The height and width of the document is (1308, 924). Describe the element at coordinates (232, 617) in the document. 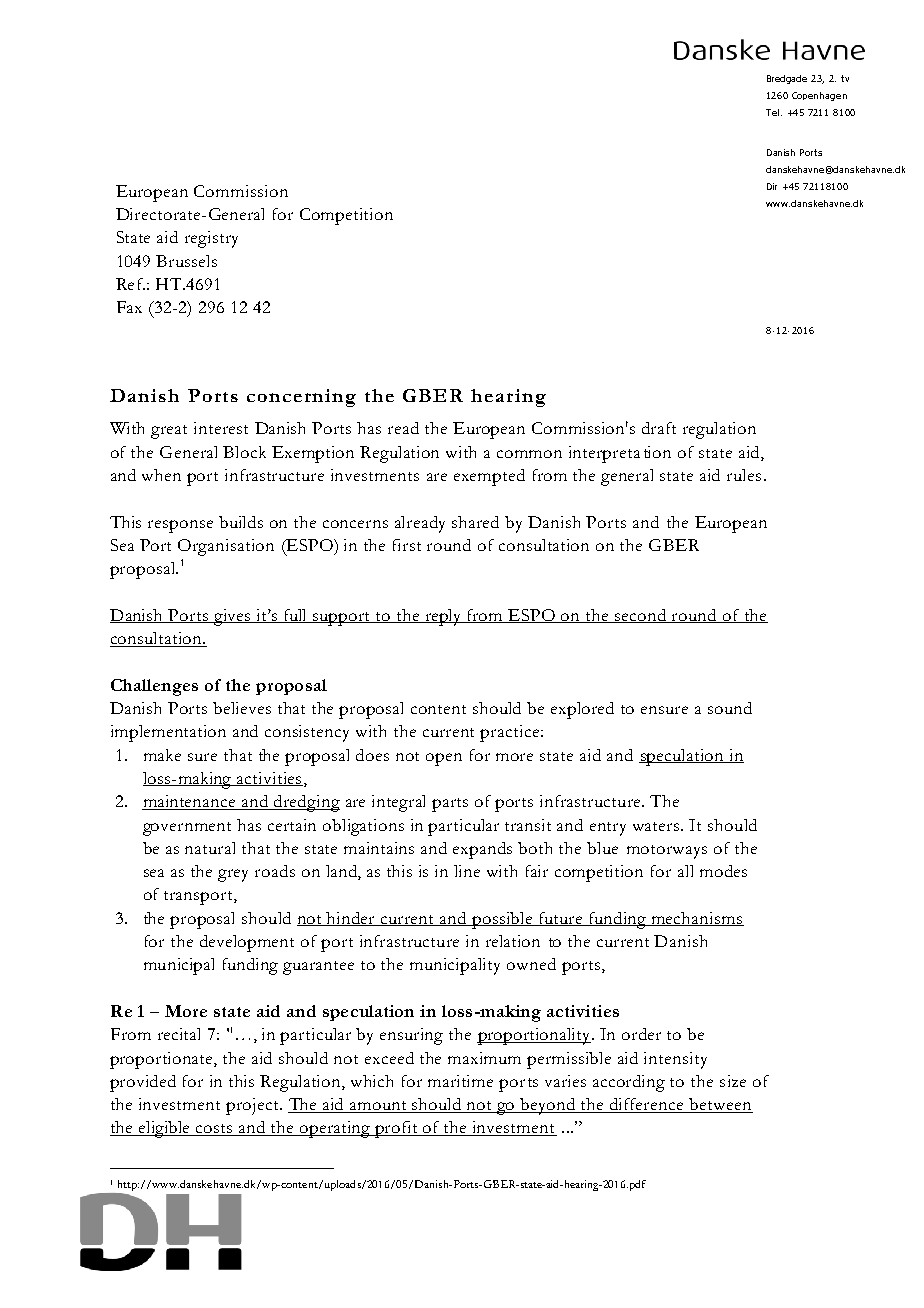

I see `gives` at that location.
